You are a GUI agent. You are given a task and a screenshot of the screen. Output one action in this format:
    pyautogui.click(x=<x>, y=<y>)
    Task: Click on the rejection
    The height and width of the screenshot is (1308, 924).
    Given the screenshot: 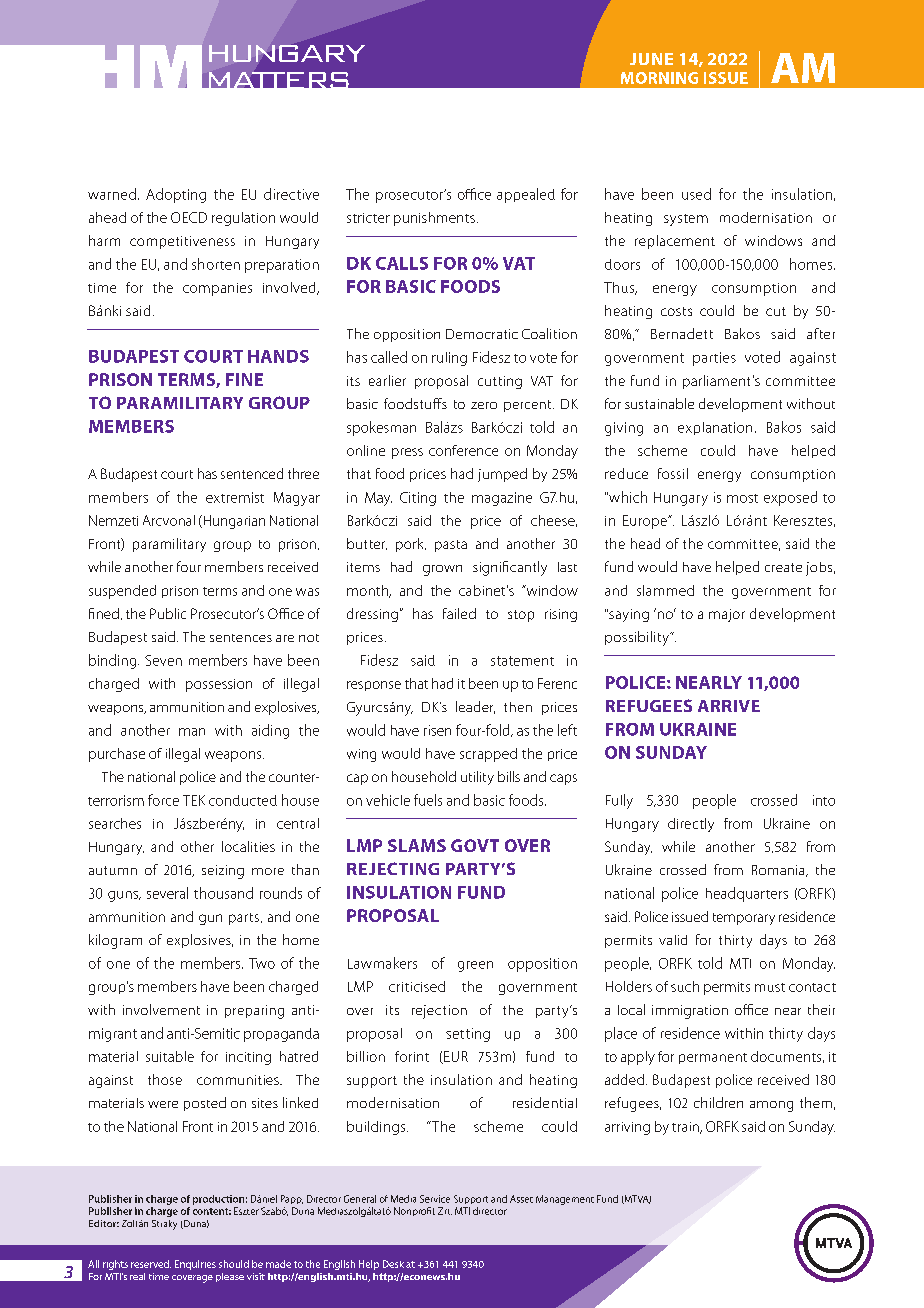 What is the action you would take?
    pyautogui.click(x=439, y=1012)
